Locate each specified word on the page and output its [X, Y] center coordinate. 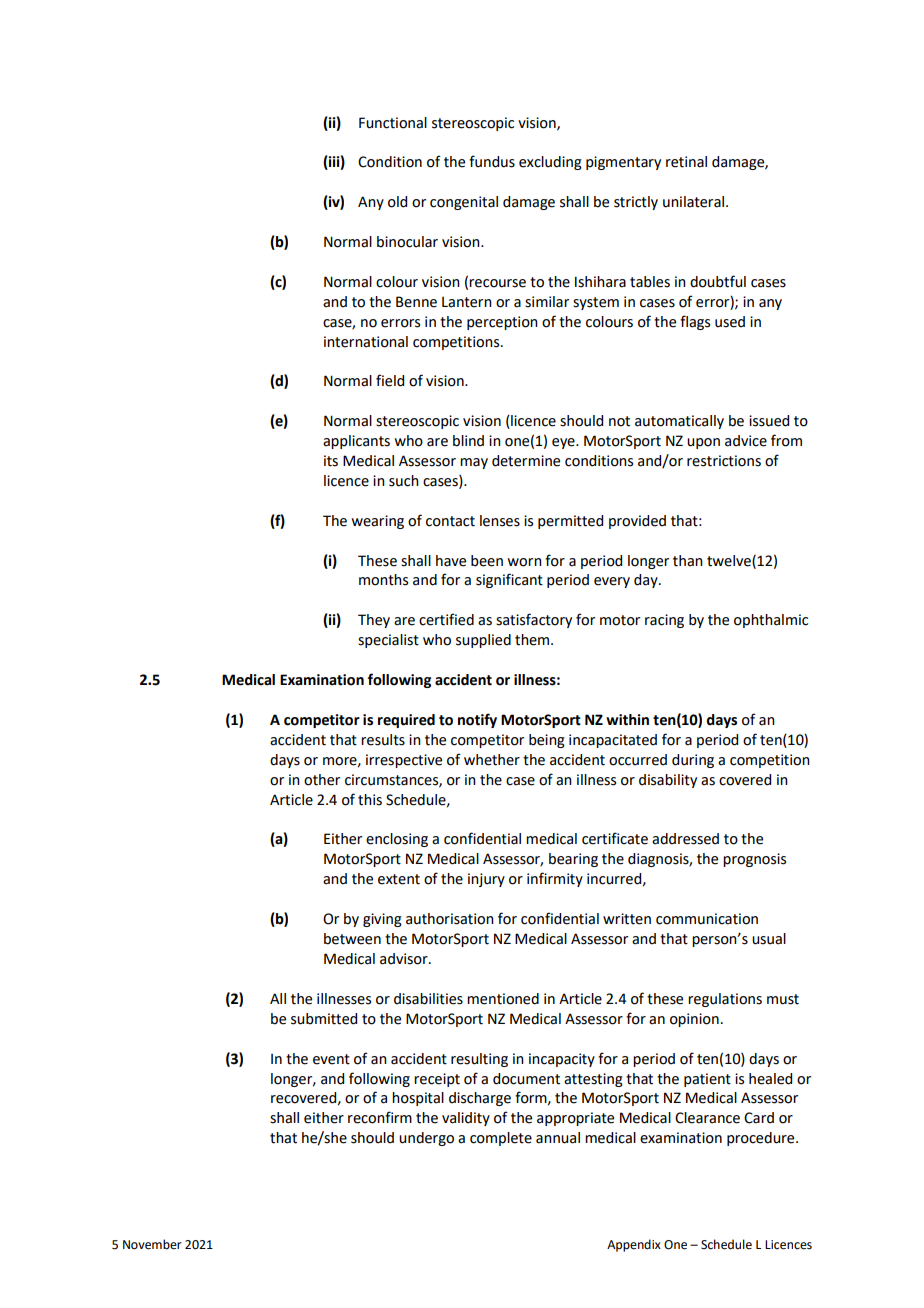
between [352, 939]
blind [468, 441]
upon [703, 443]
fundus [492, 161]
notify [477, 720]
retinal [686, 162]
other [322, 780]
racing [664, 621]
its [331, 461]
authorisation [450, 919]
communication [707, 919]
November [152, 1244]
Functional [393, 123]
